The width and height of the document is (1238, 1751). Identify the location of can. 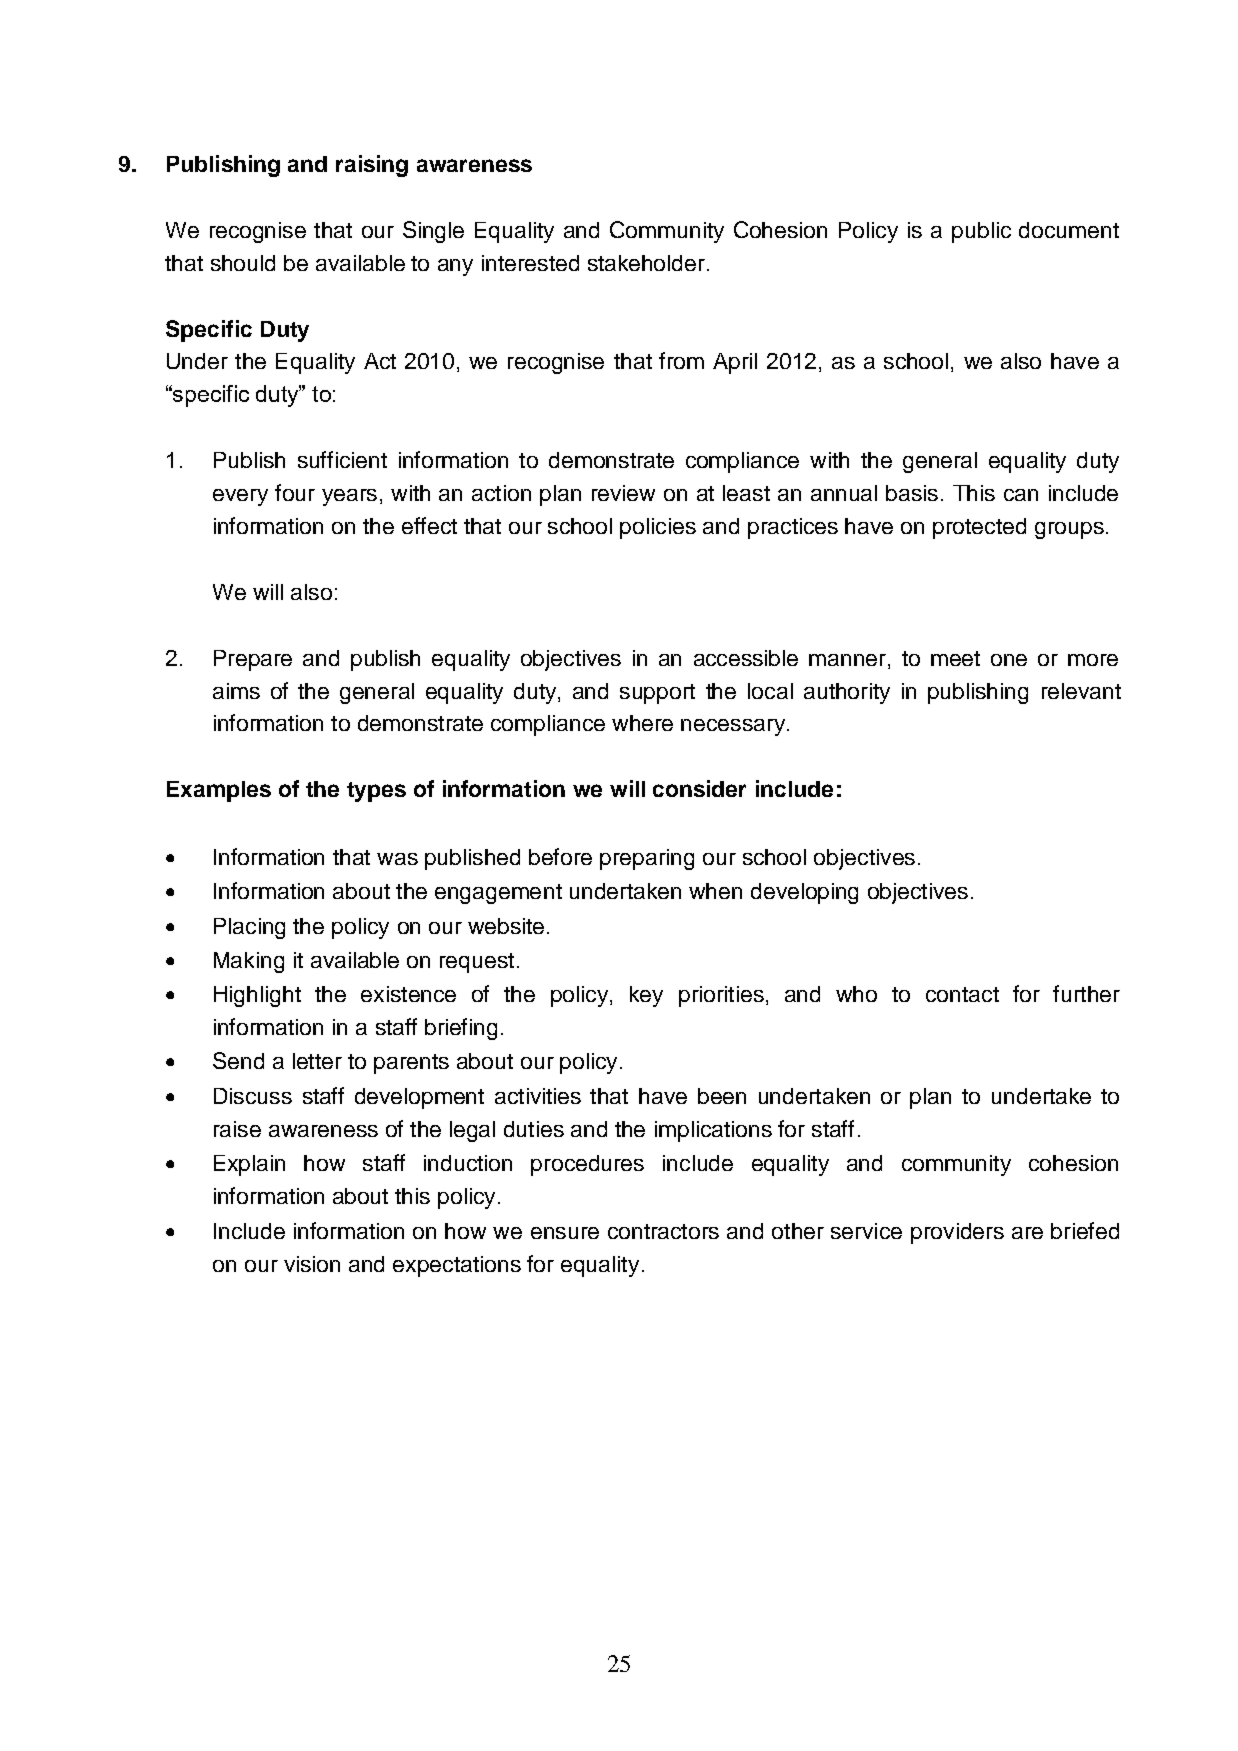
(1021, 495).
